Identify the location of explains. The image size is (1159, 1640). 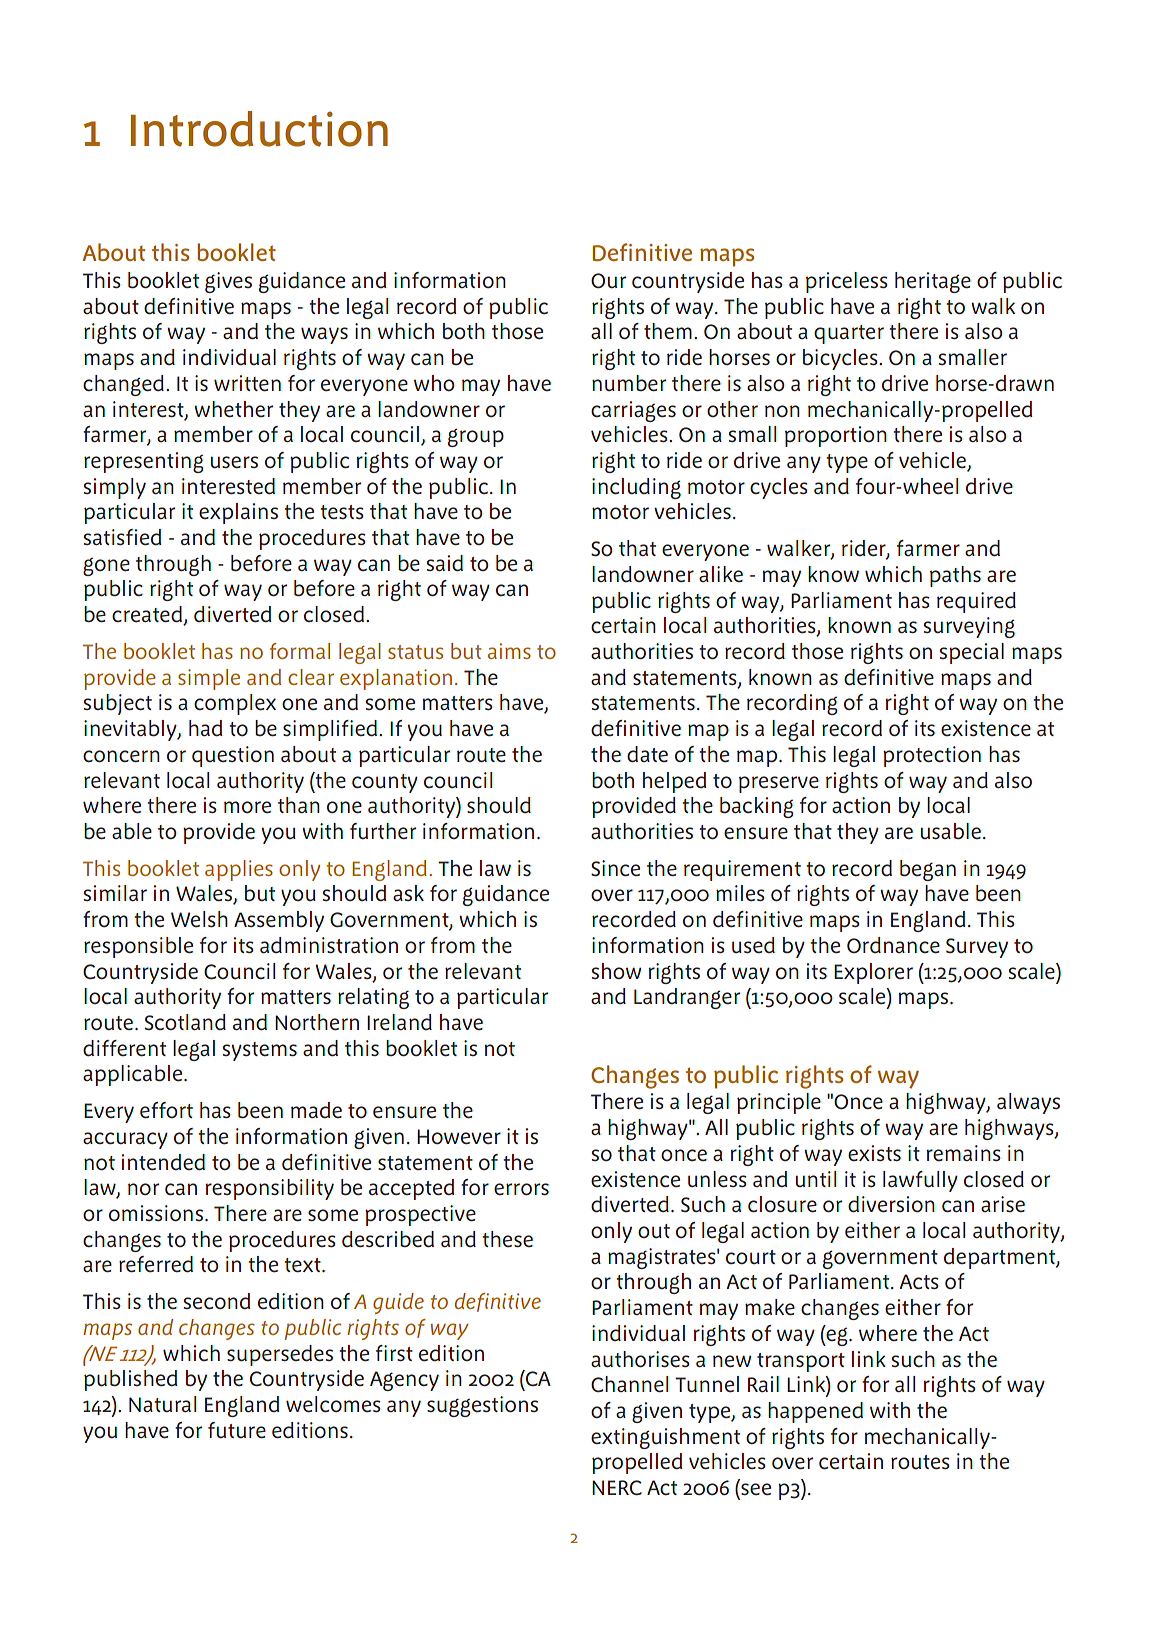
(238, 513).
